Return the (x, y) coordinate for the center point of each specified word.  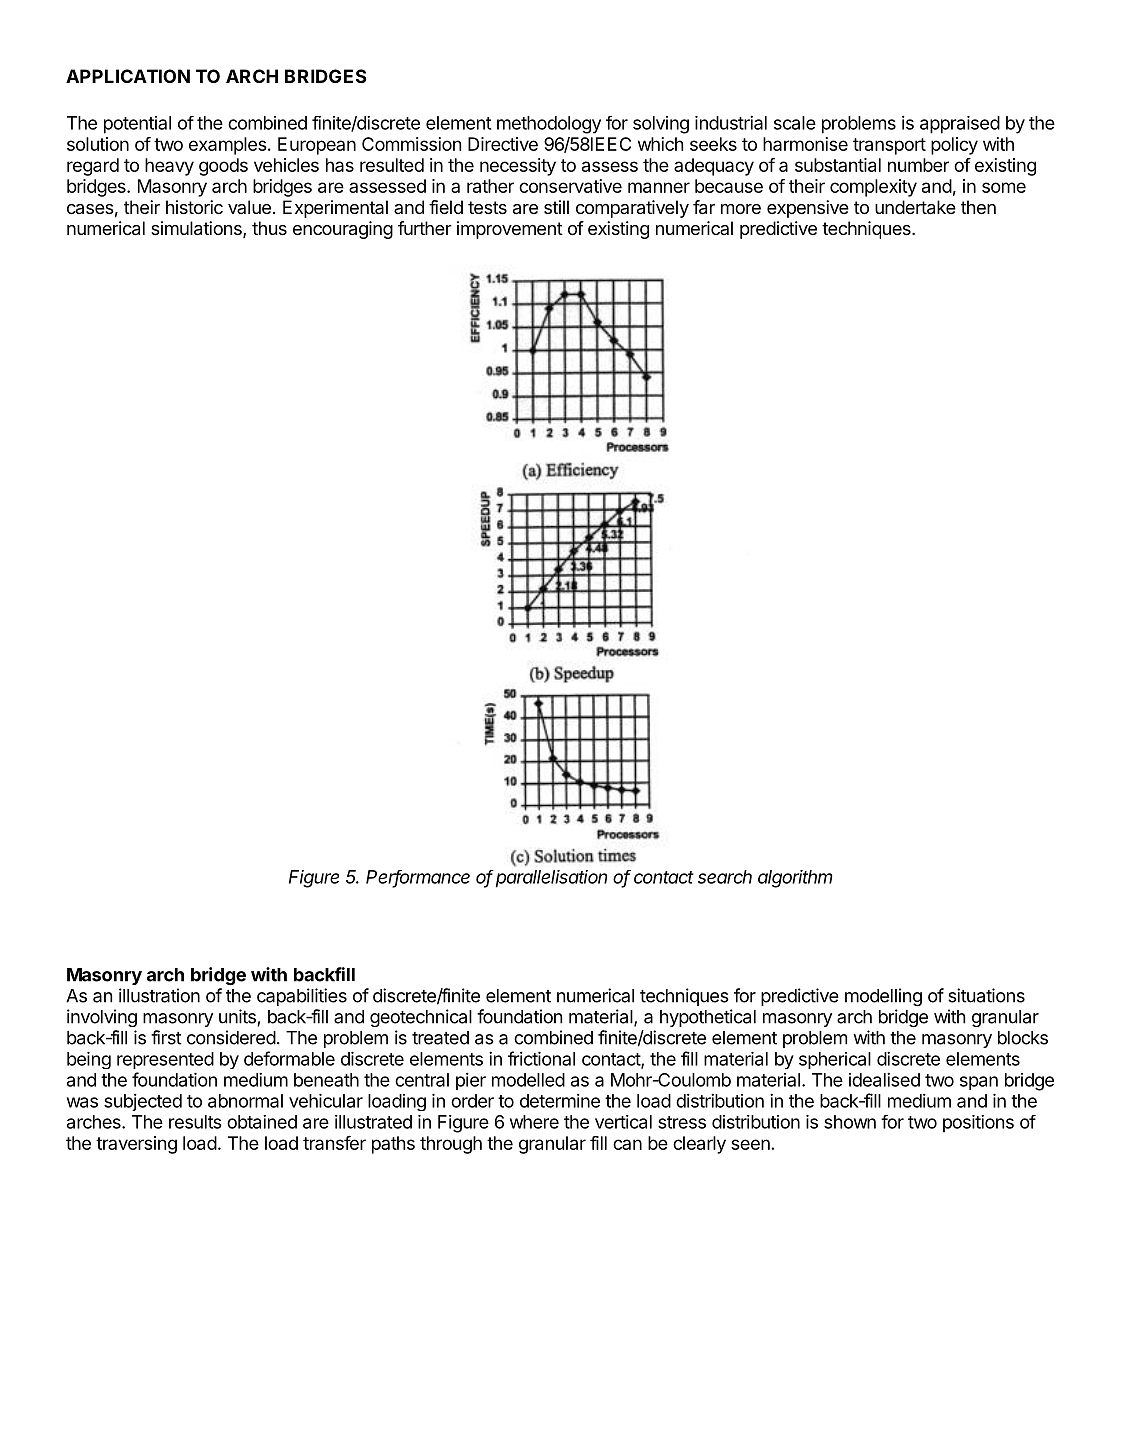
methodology (549, 125)
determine (560, 1101)
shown (850, 1122)
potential (137, 125)
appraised (960, 125)
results (195, 1122)
